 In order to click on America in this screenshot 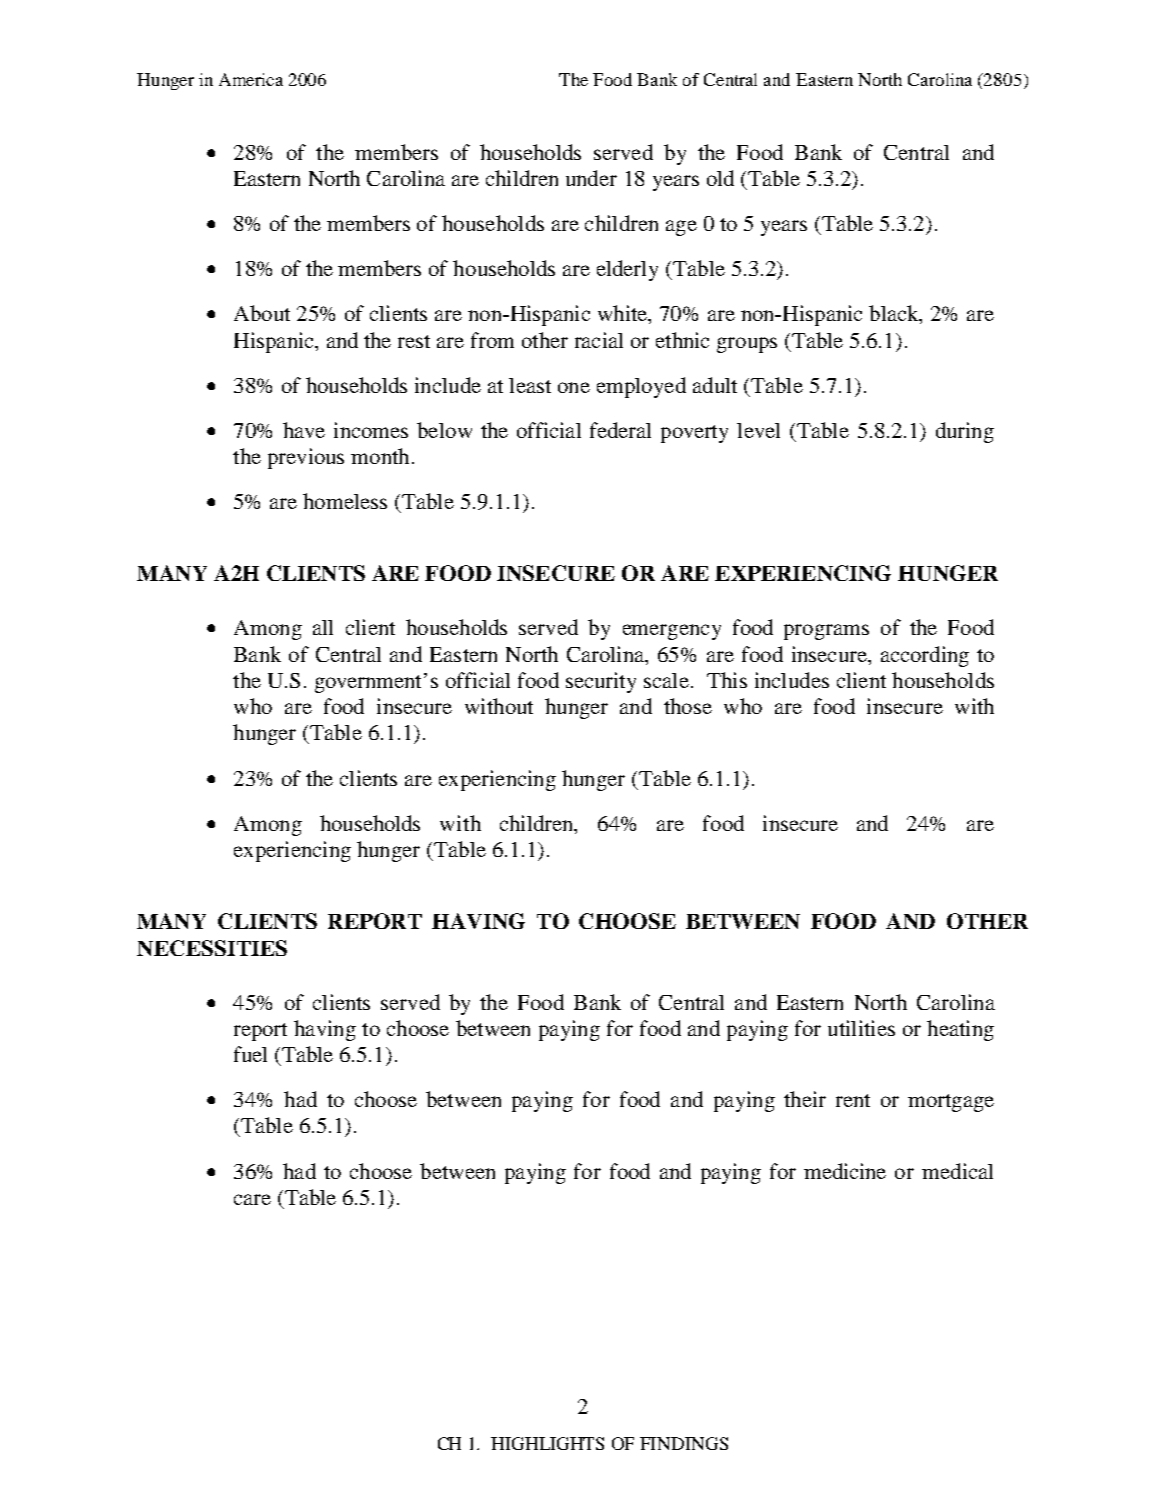, I will do `click(251, 79)`.
